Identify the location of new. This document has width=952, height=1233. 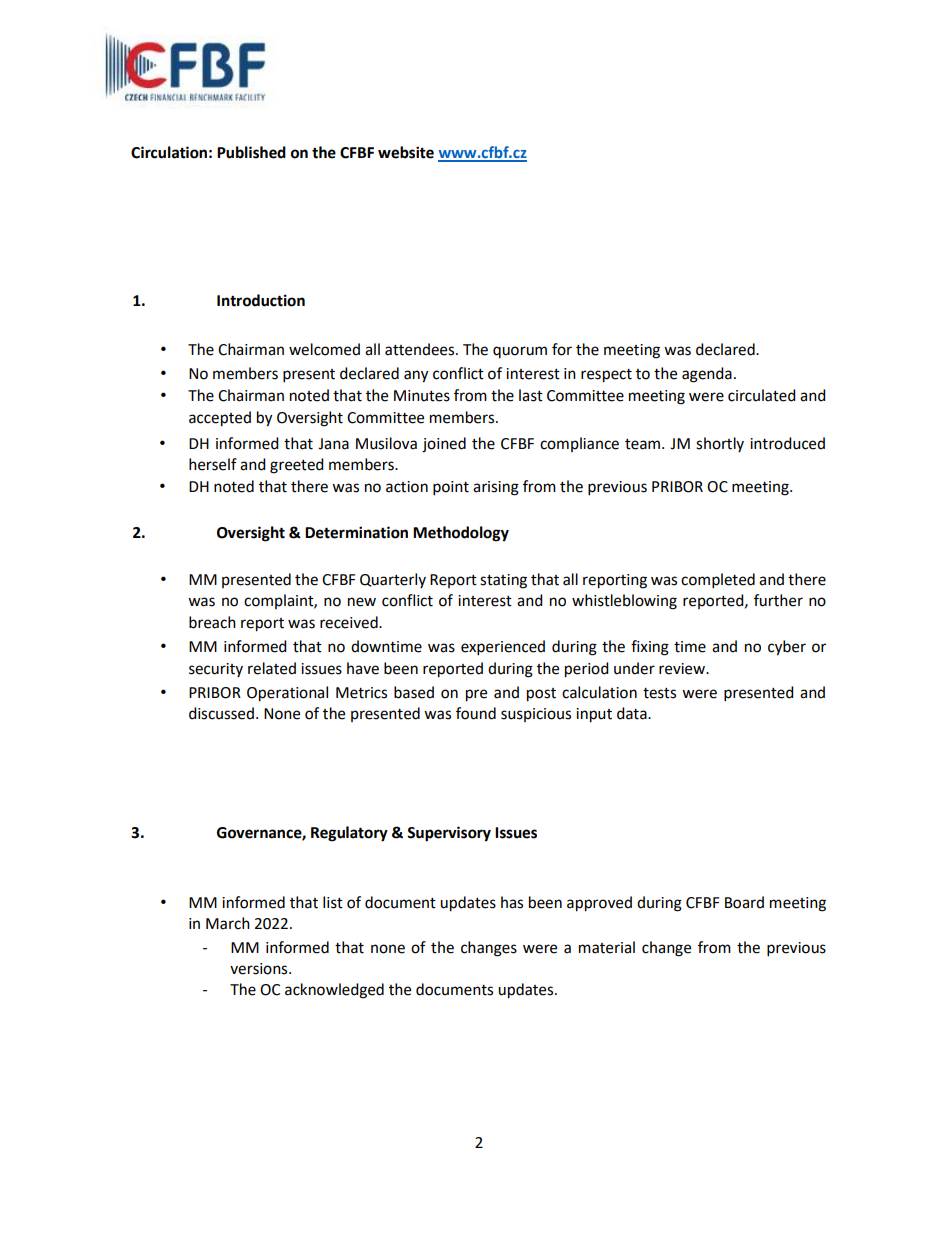
(362, 602).
